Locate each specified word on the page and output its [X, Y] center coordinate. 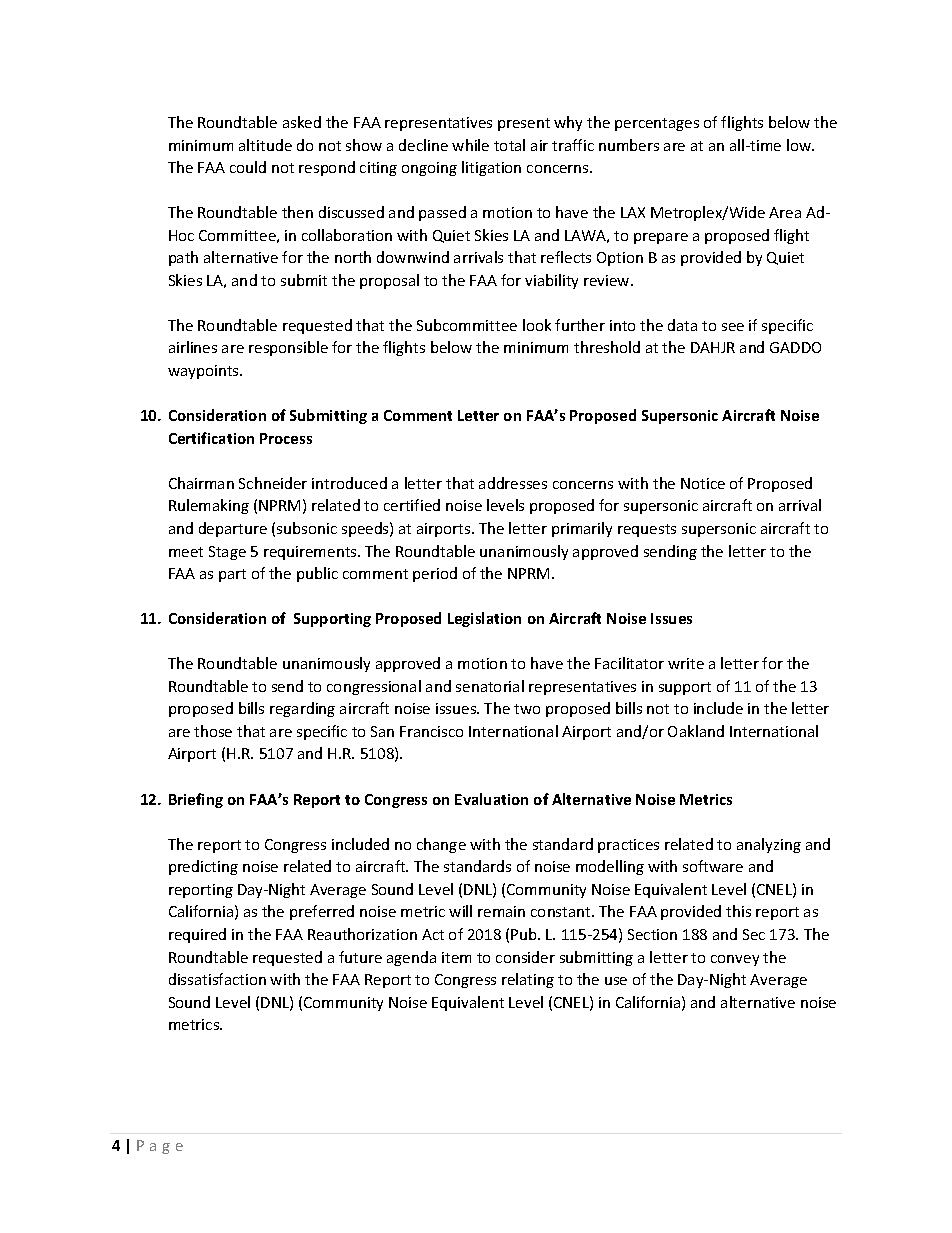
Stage [227, 553]
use [616, 981]
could [248, 167]
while [470, 145]
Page [160, 1147]
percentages [657, 124]
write [686, 663]
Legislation [484, 619]
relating [528, 980]
